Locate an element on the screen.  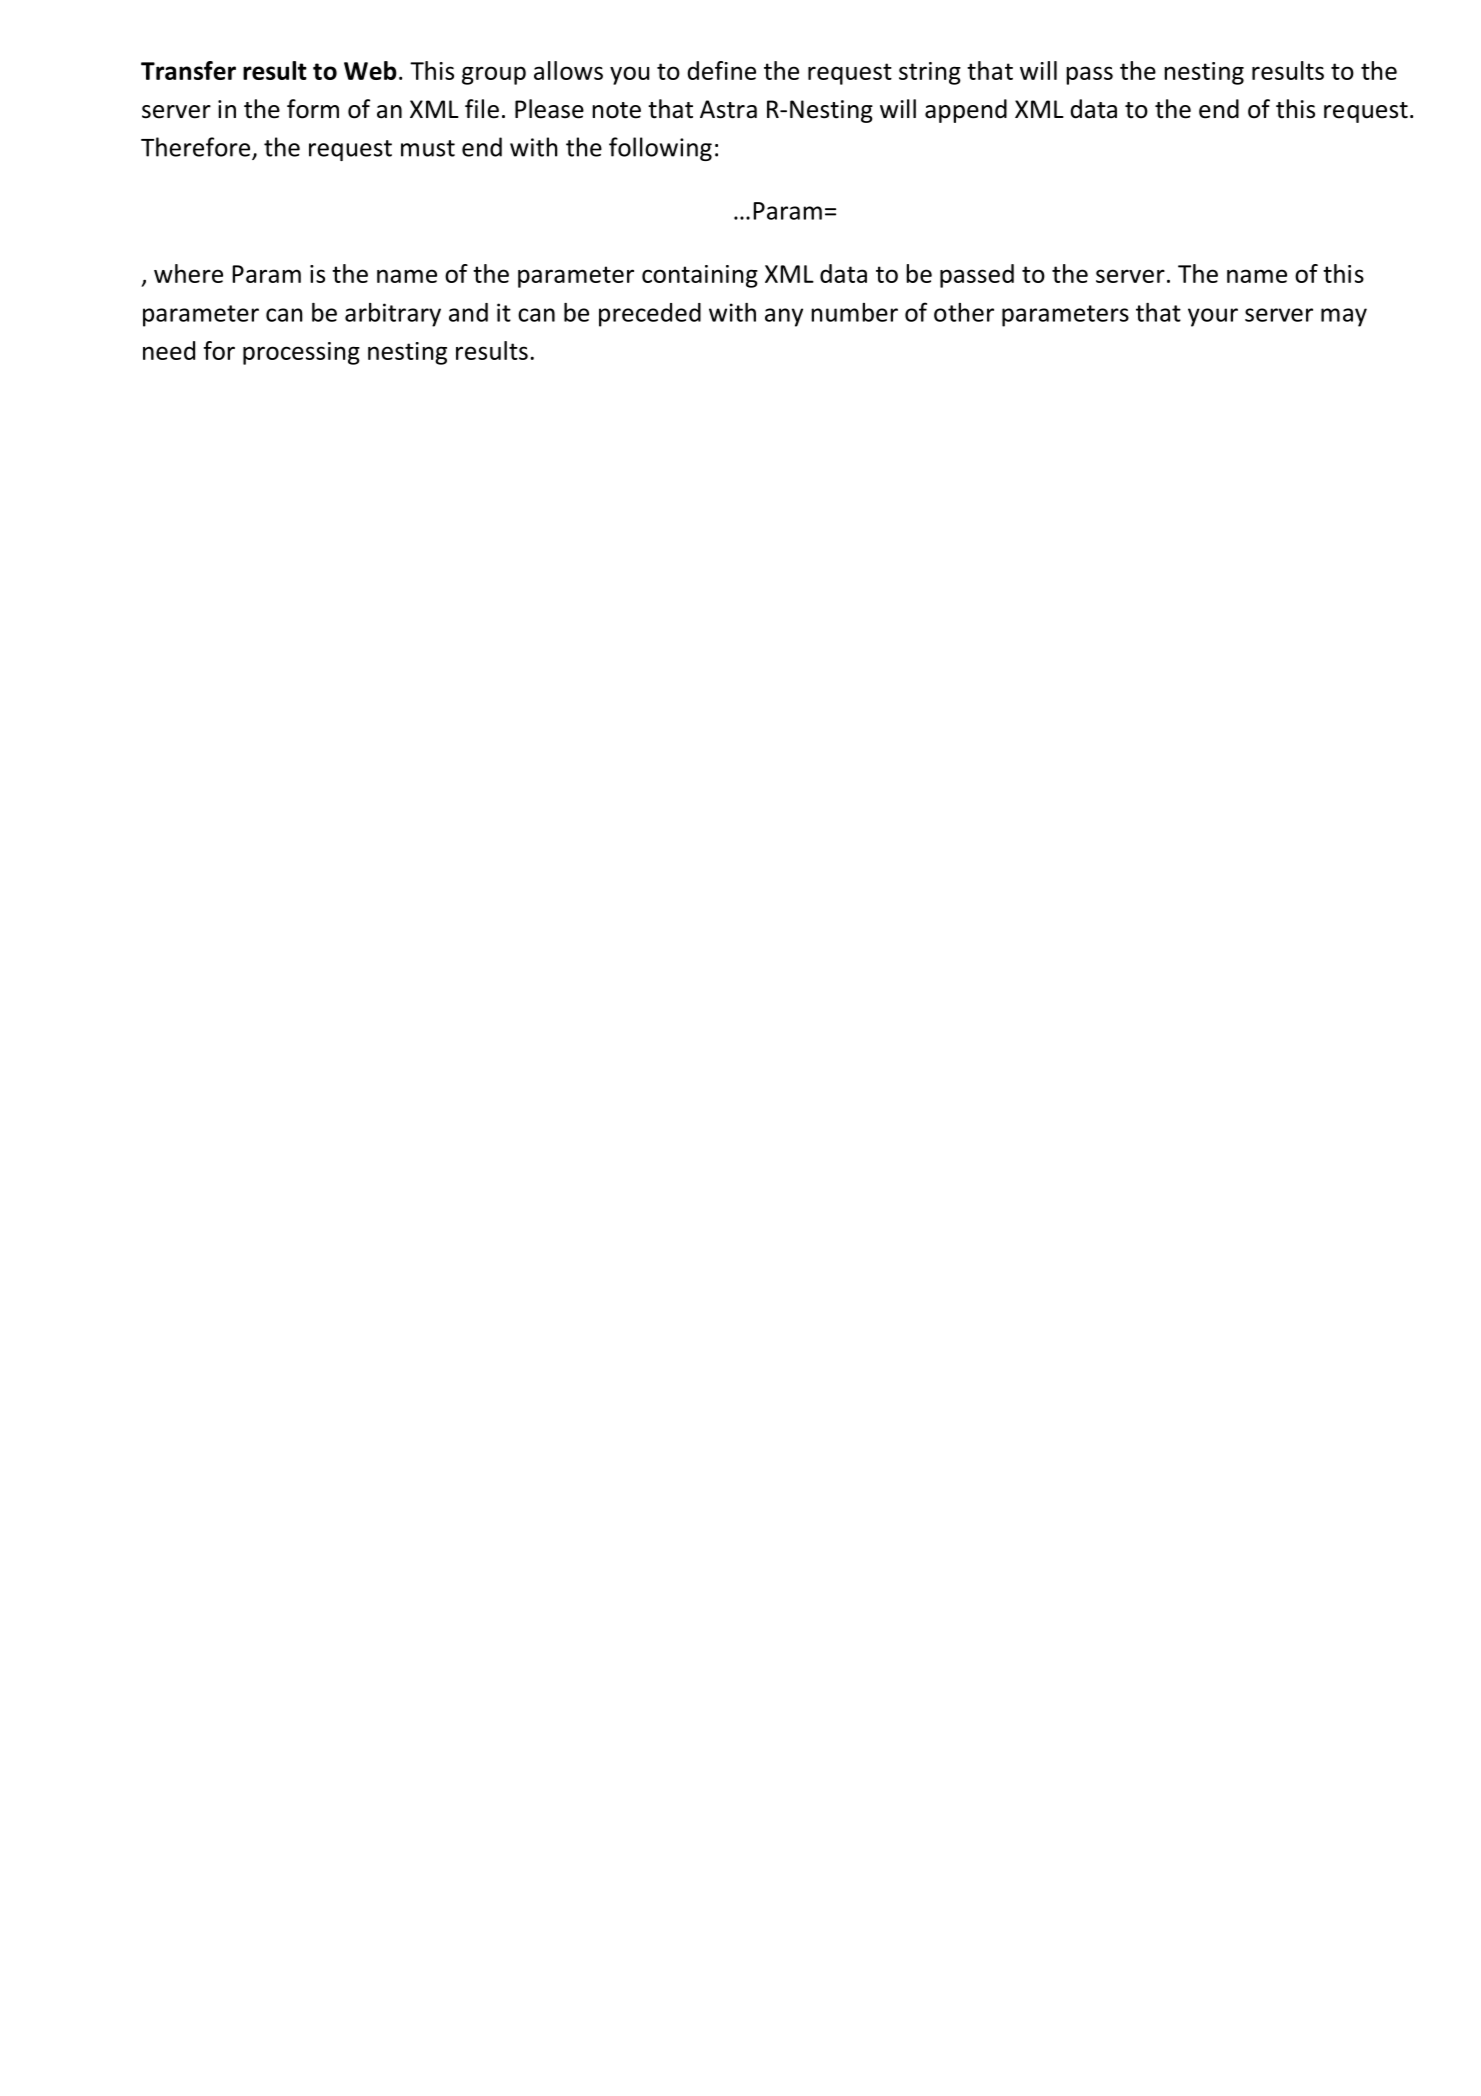
Web is located at coordinates (370, 70).
